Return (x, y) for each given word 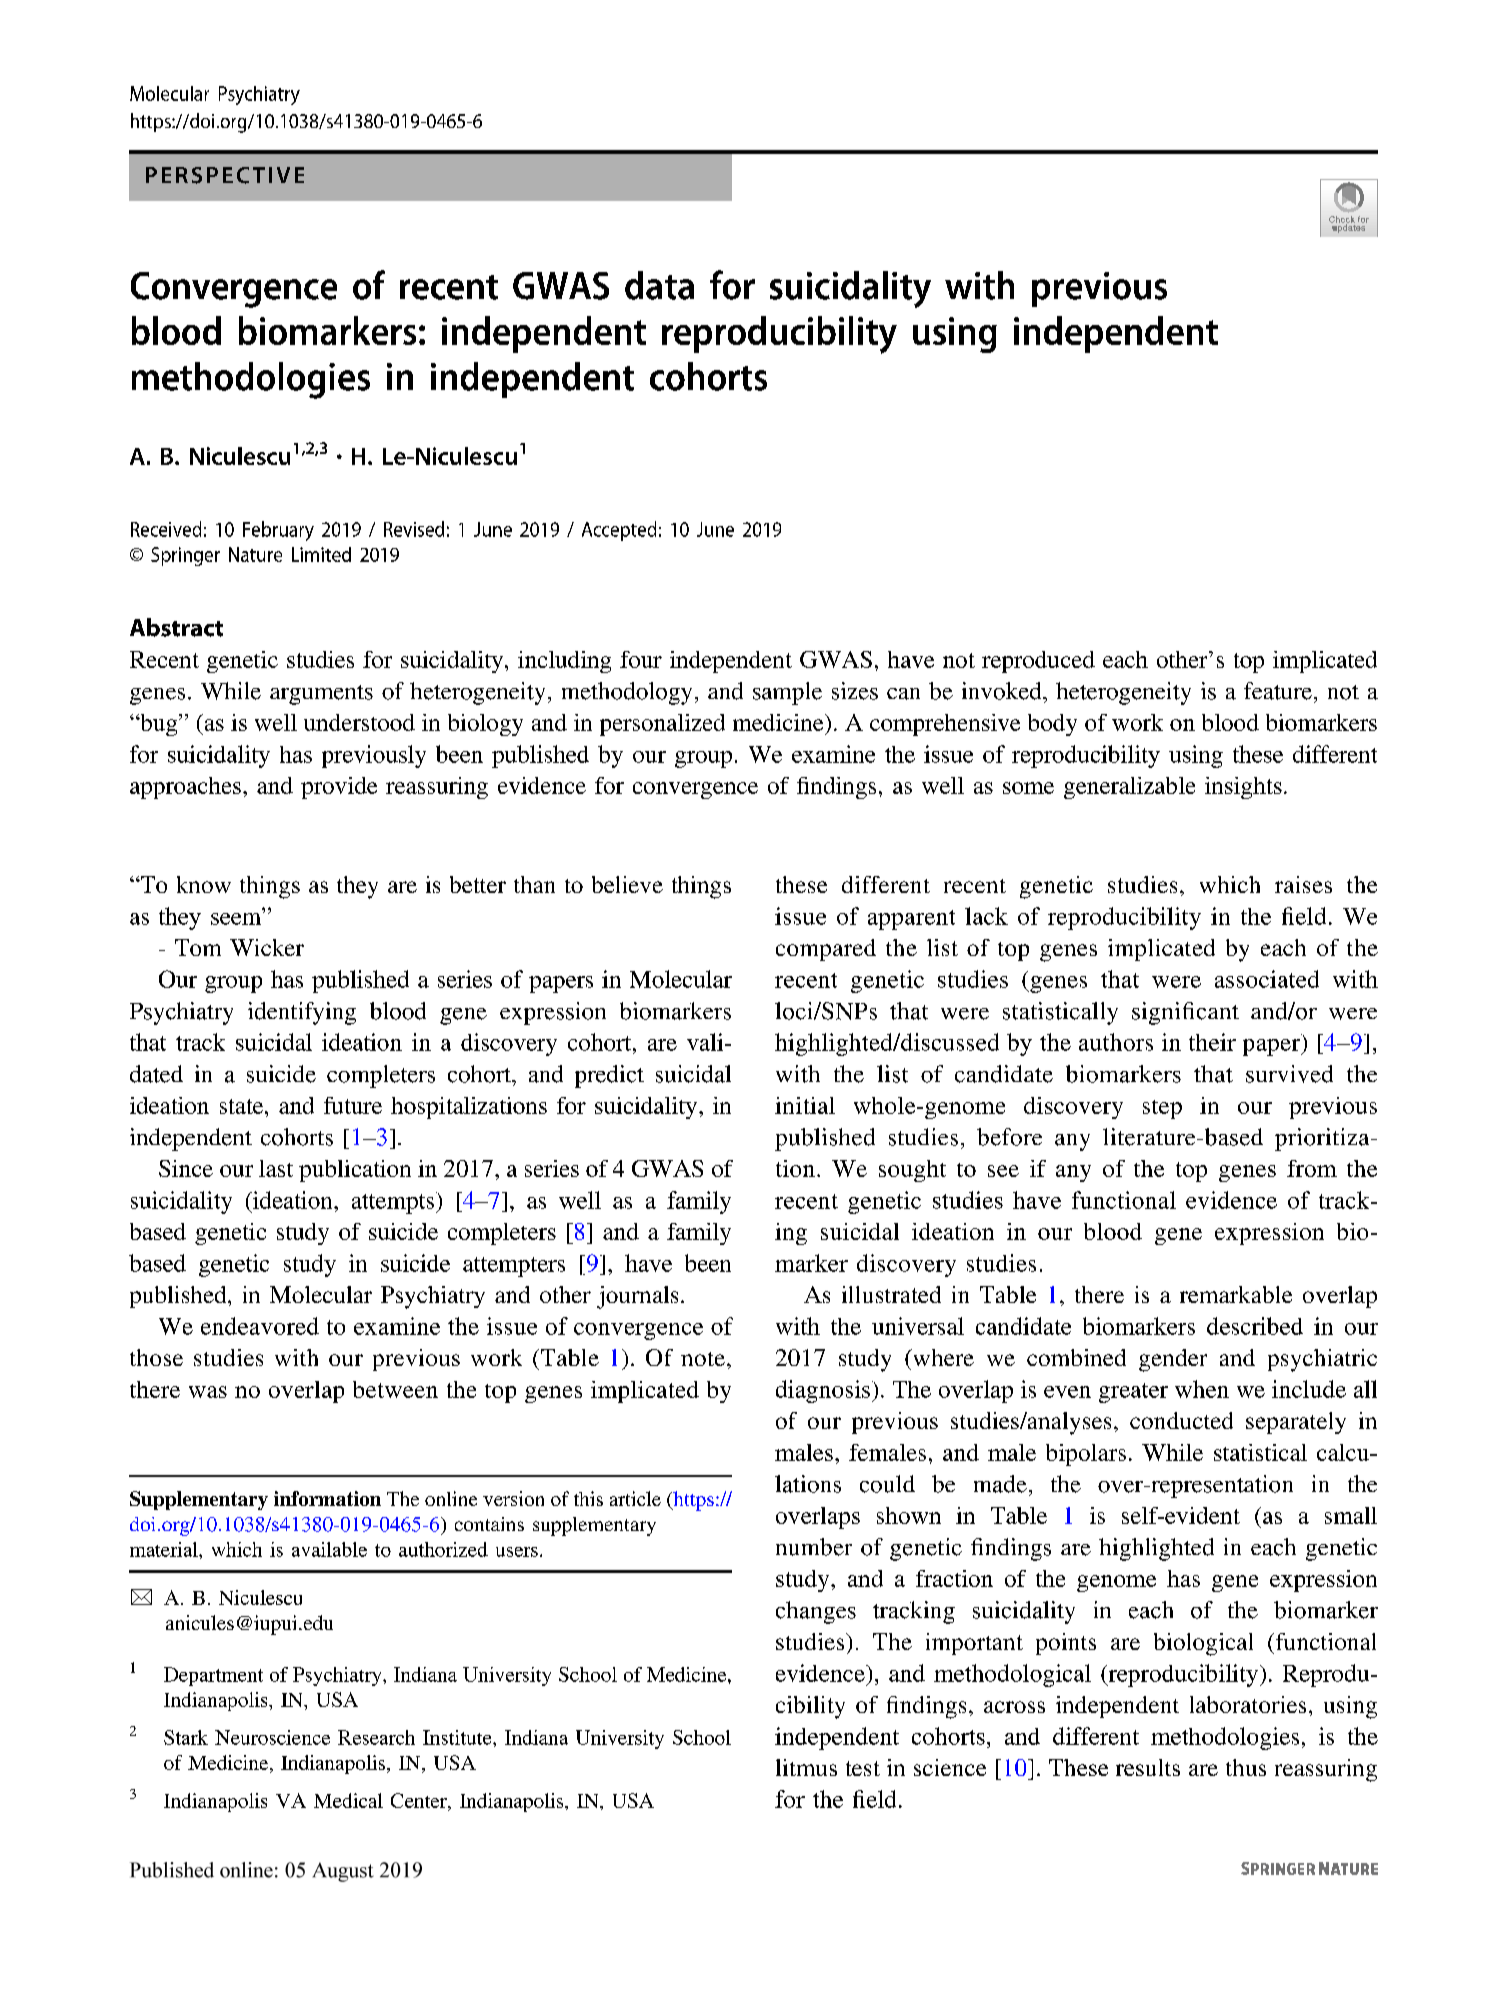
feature (1278, 691)
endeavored (260, 1326)
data (659, 285)
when (1202, 1389)
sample (787, 693)
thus (1246, 1767)
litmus (806, 1767)
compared (826, 950)
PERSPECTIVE (225, 175)
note (703, 1359)
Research (376, 1737)
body (1052, 725)
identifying (302, 1013)
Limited (321, 554)
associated (1267, 979)
